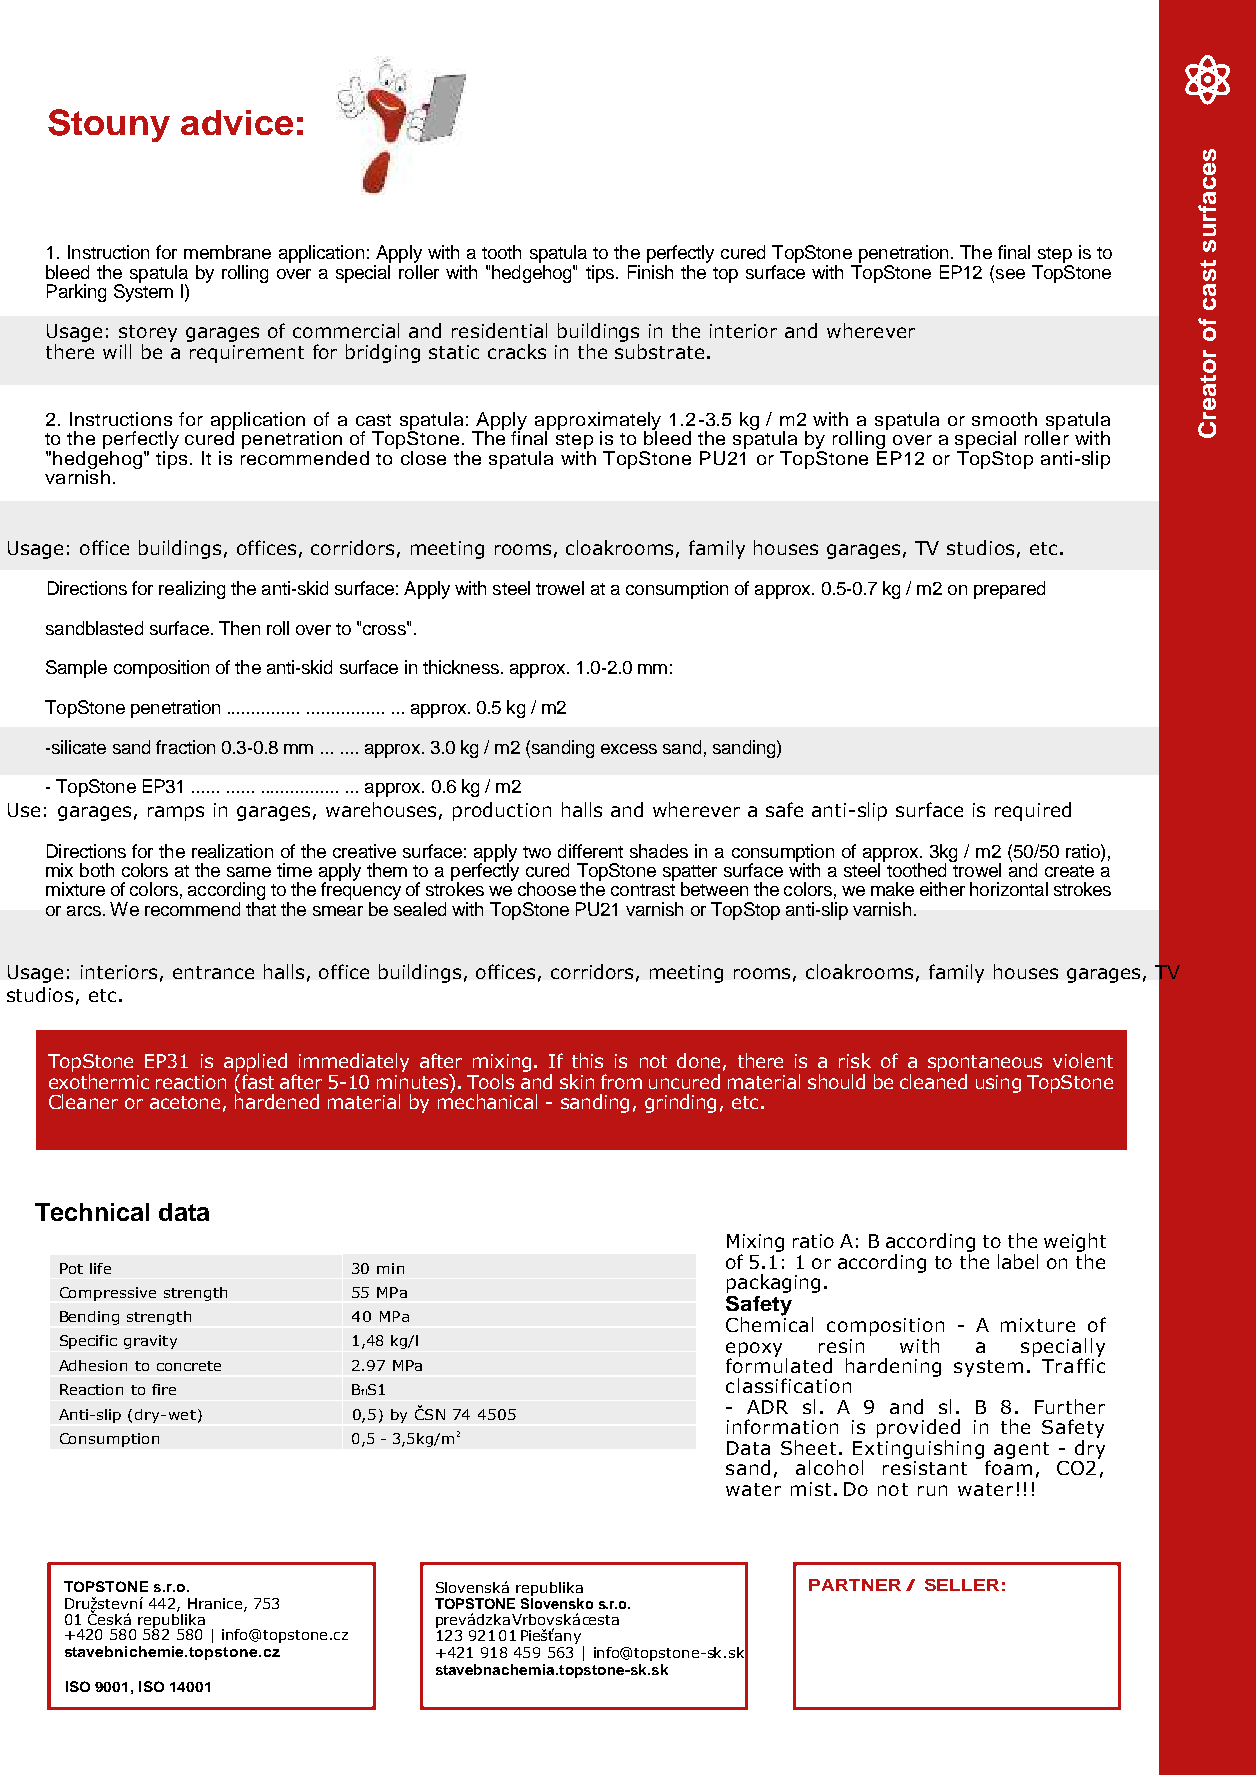 The image size is (1256, 1775). What do you see at coordinates (650, 270) in the screenshot?
I see `Finish` at bounding box center [650, 270].
